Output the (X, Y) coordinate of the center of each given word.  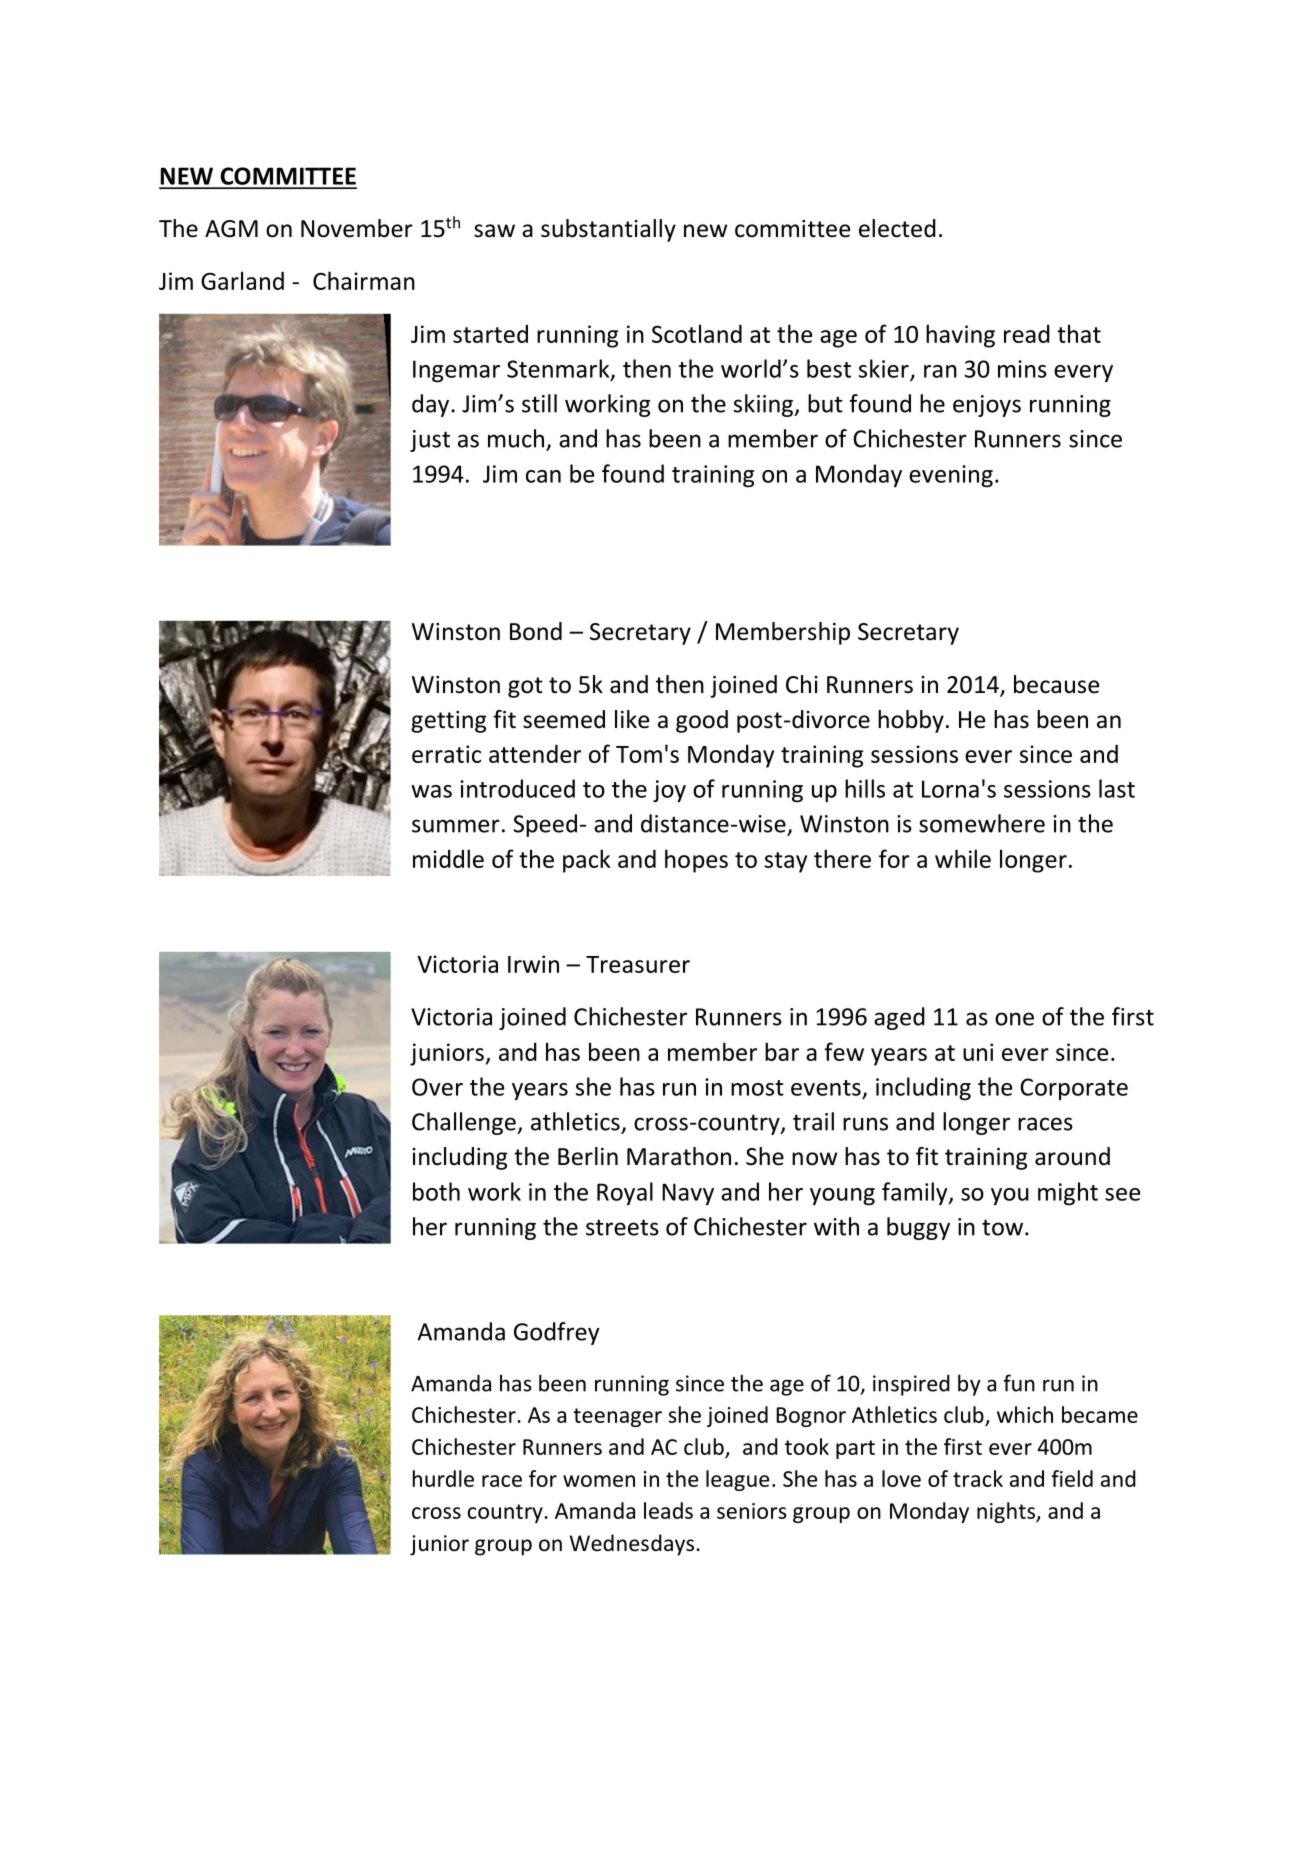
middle (448, 858)
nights (1007, 1512)
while (963, 858)
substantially (608, 230)
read (1027, 333)
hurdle (443, 1478)
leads (668, 1510)
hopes (696, 861)
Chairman (364, 280)
